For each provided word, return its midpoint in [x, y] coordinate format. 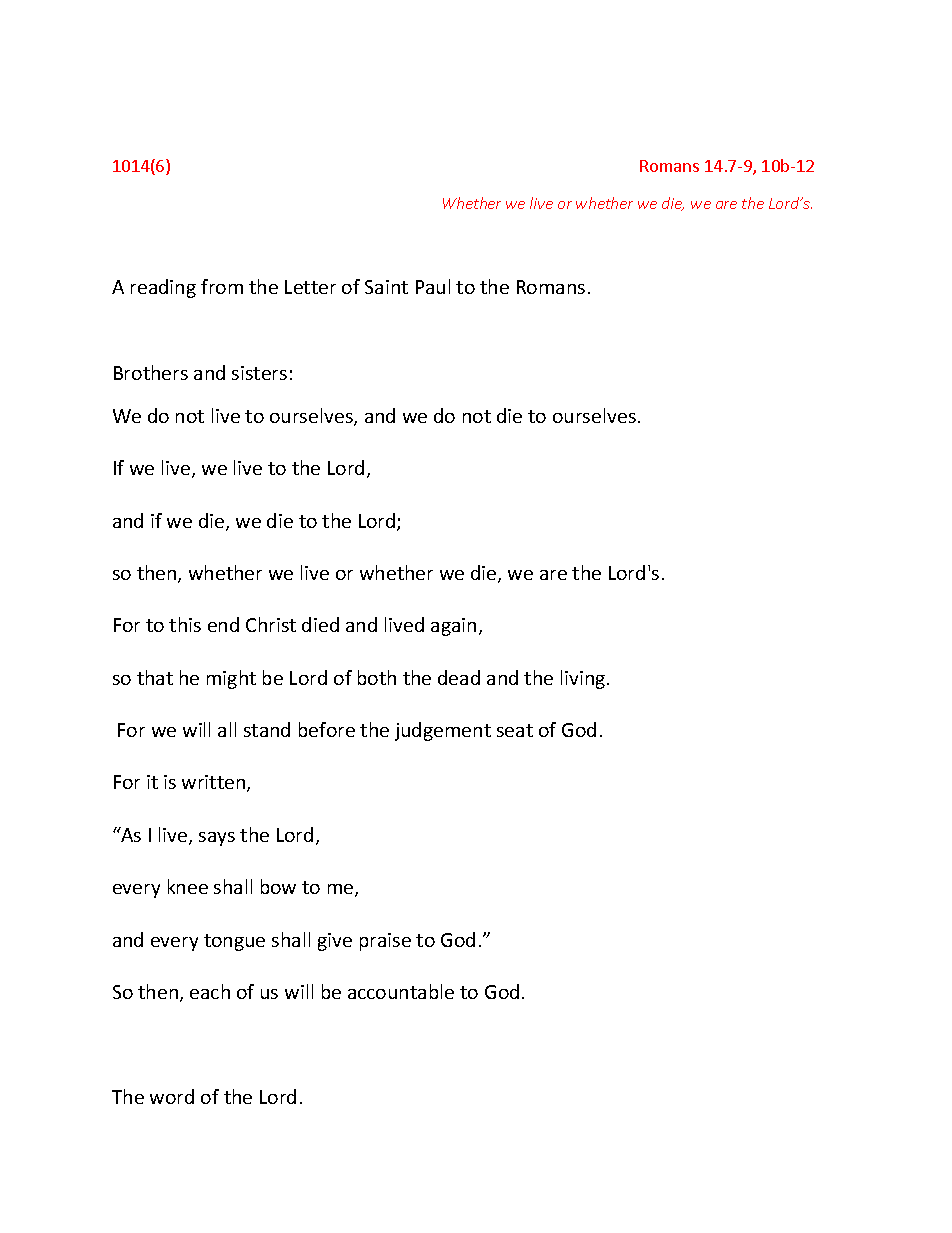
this [185, 624]
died [320, 624]
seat [515, 730]
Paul [433, 286]
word [172, 1096]
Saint [386, 287]
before [327, 729]
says [217, 839]
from [222, 286]
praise [385, 942]
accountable [401, 991]
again [453, 627]
